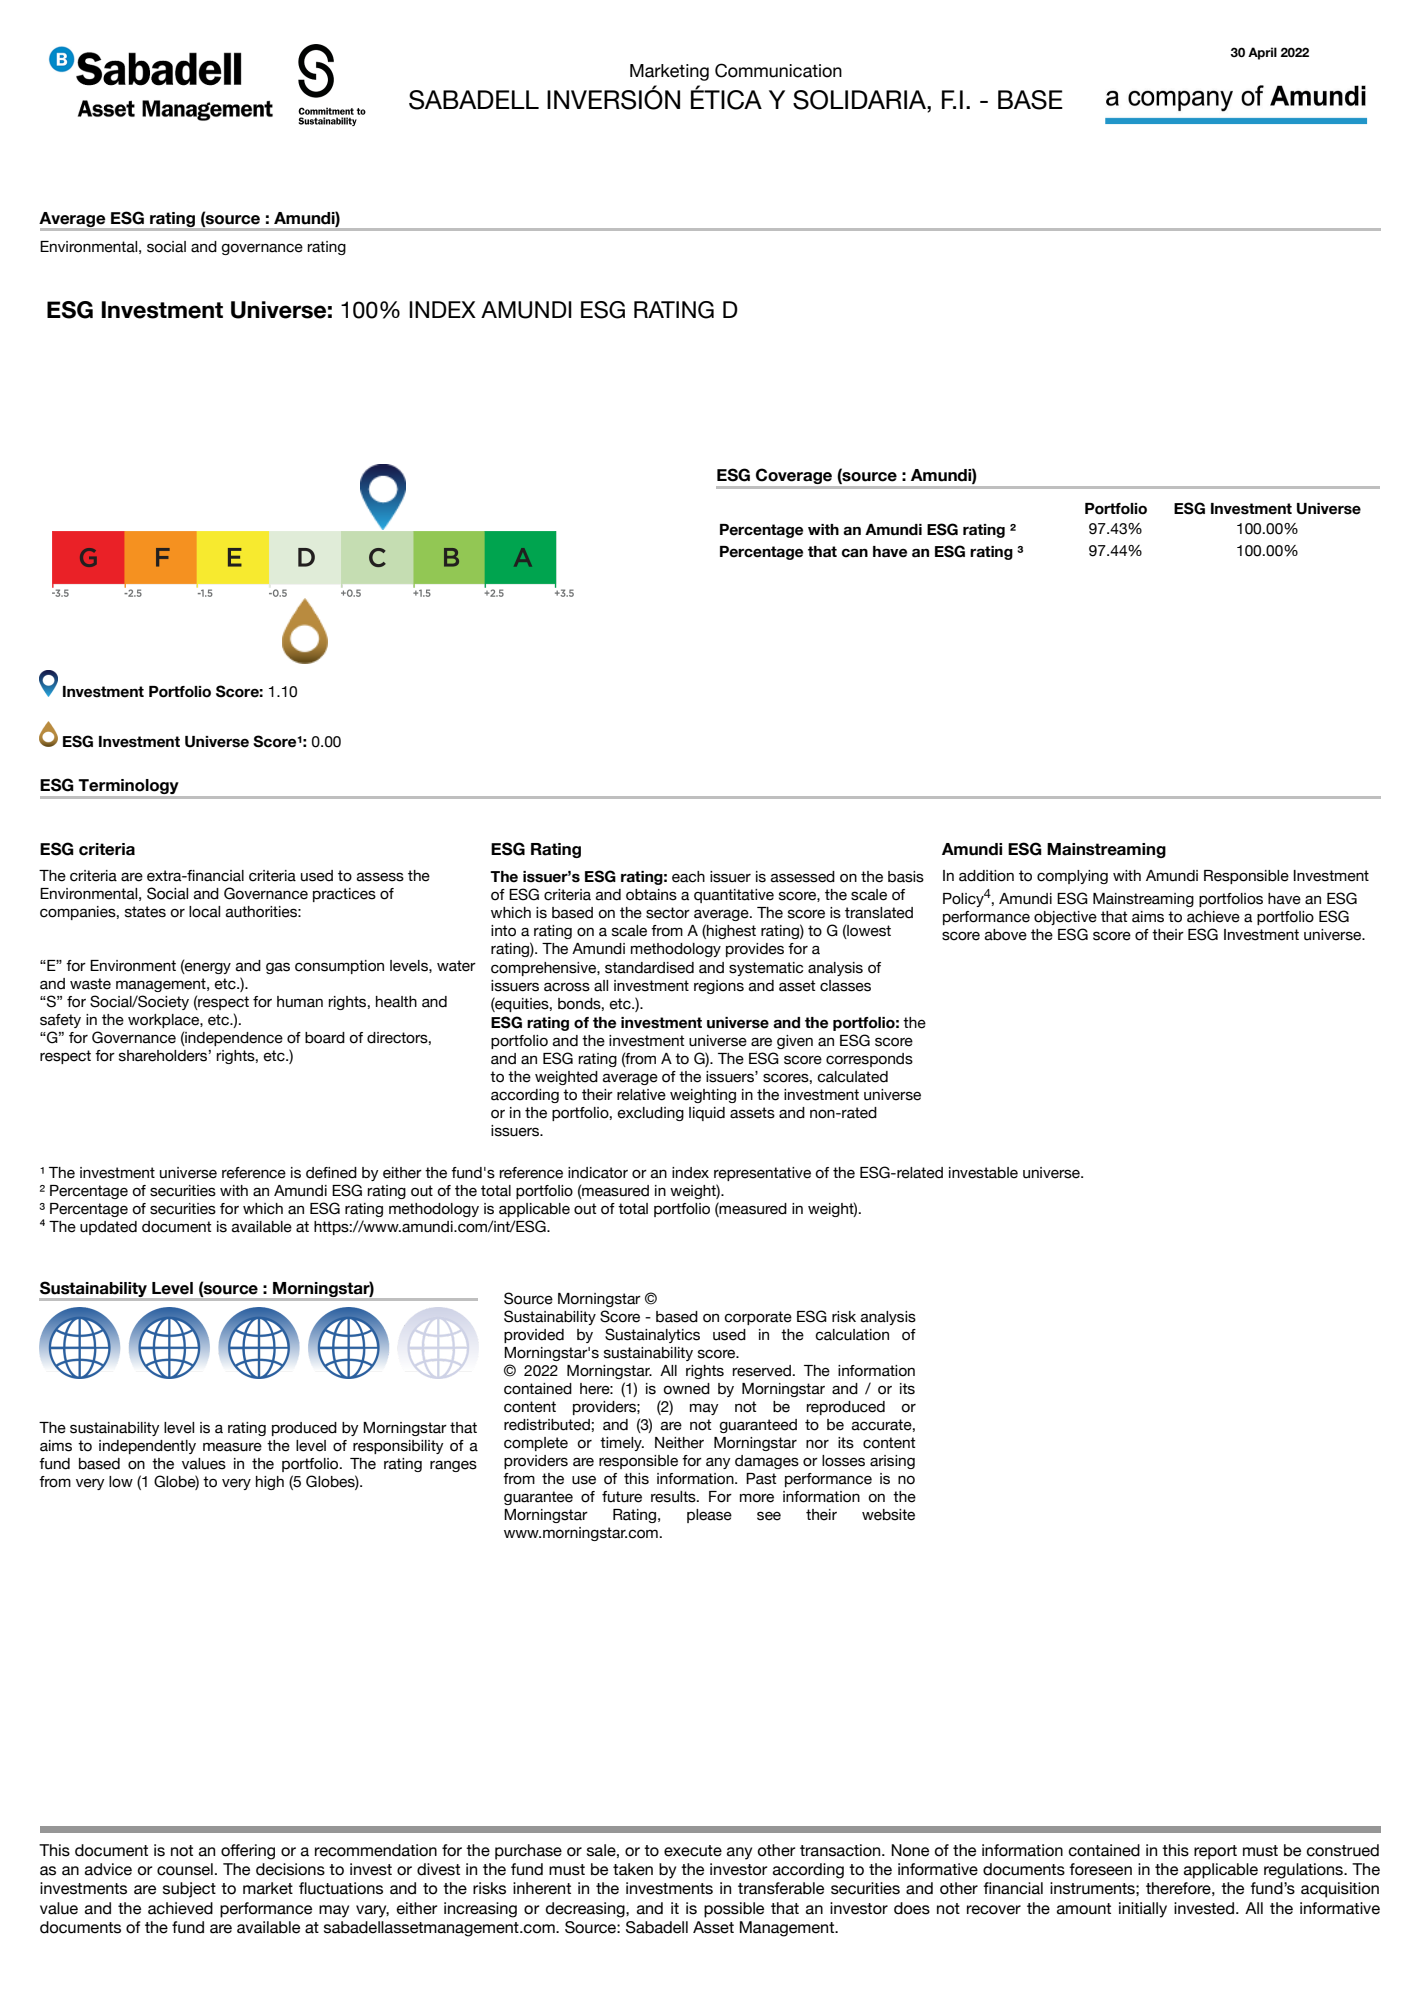  Describe the element at coordinates (719, 987) in the screenshot. I see `regions` at that location.
